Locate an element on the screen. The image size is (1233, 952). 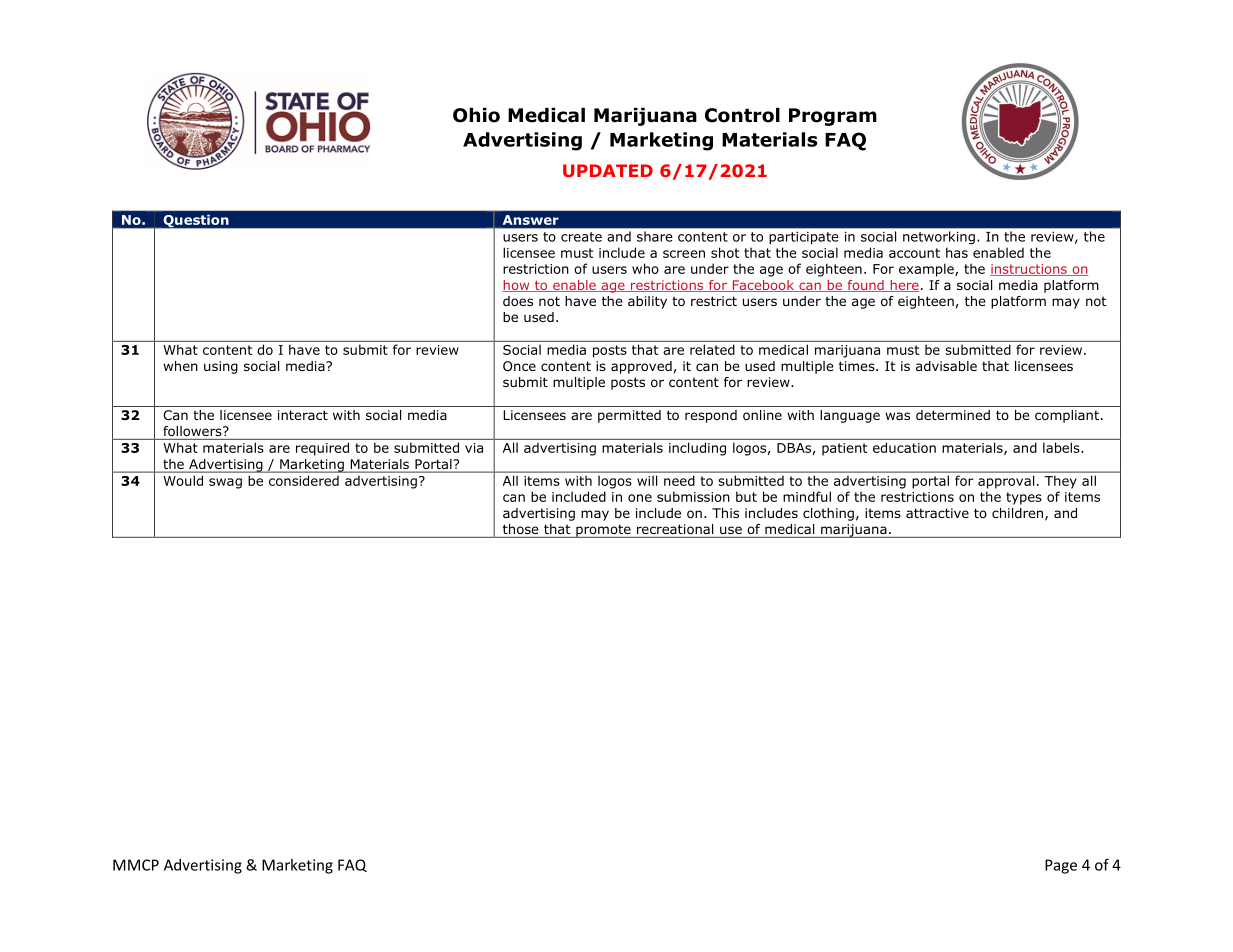
one is located at coordinates (640, 498).
